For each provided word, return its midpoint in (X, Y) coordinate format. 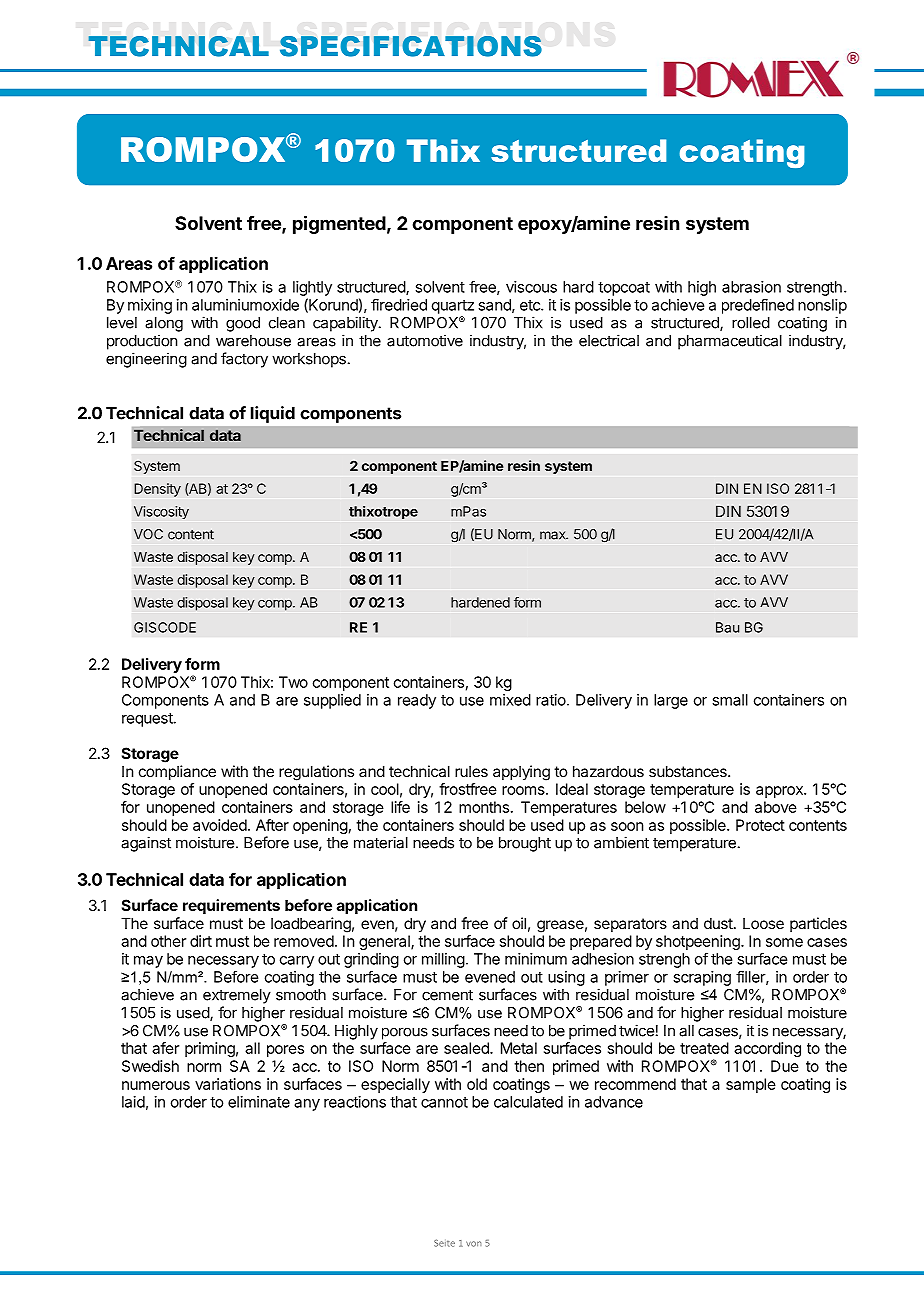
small (730, 700)
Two (293, 682)
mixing (150, 306)
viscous (531, 287)
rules (471, 771)
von (474, 1244)
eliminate (259, 1102)
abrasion (751, 287)
